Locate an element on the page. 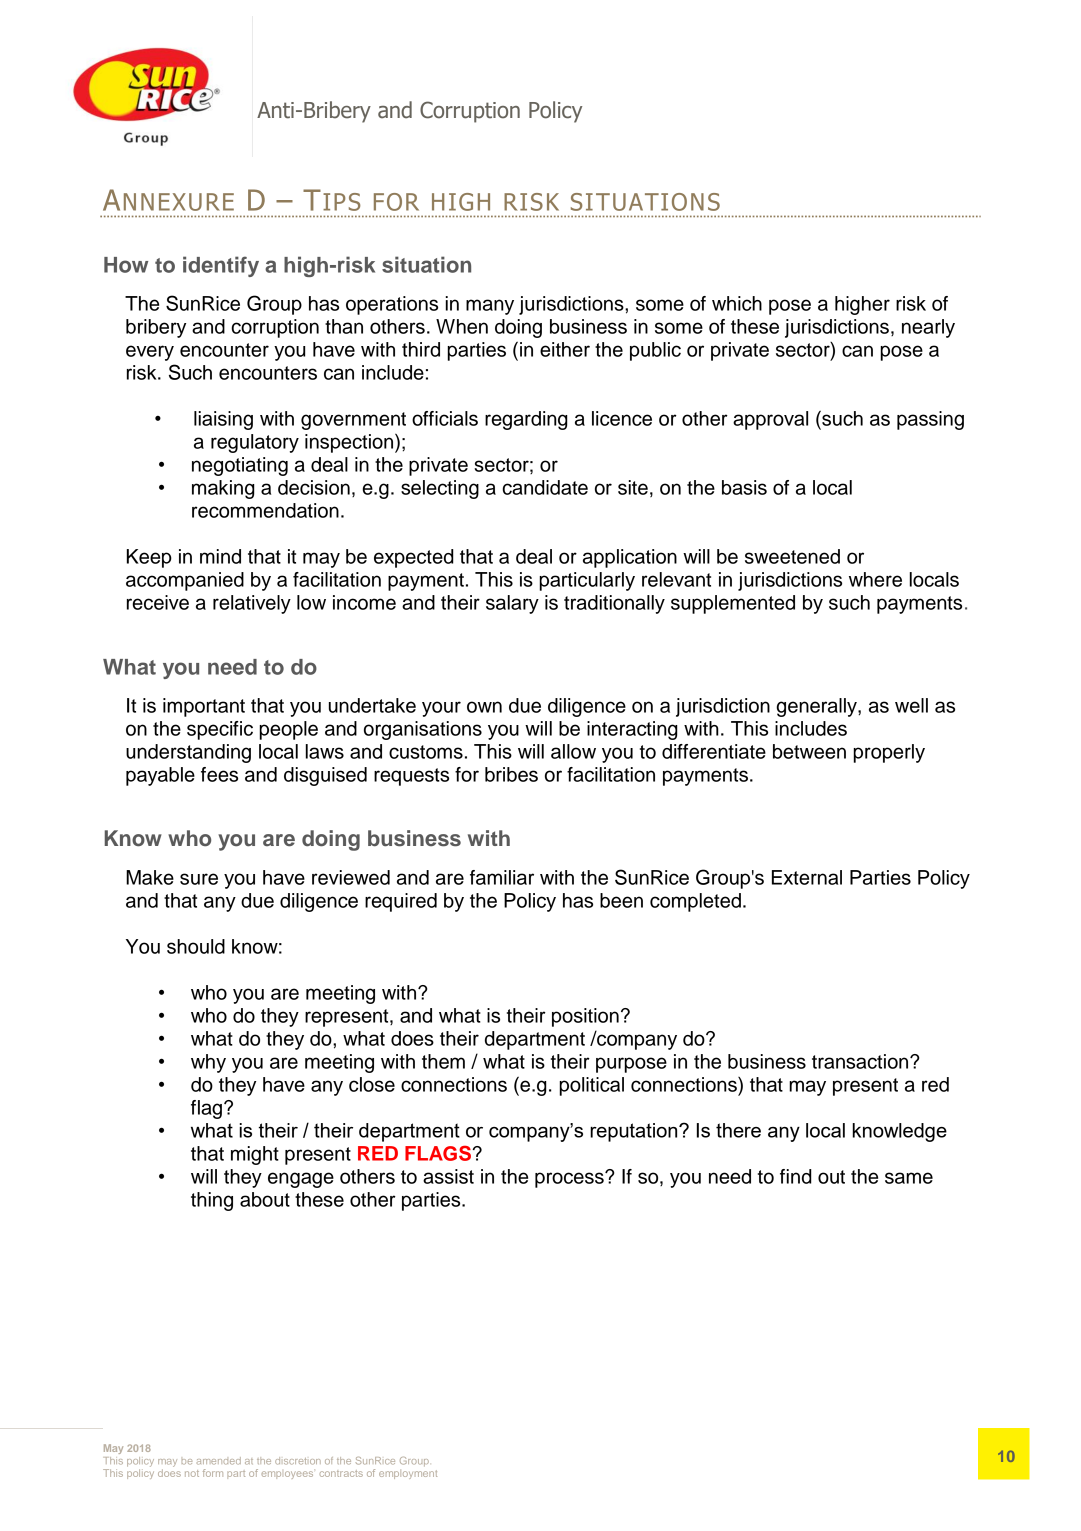 The height and width of the image is (1531, 1081). own is located at coordinates (484, 707).
